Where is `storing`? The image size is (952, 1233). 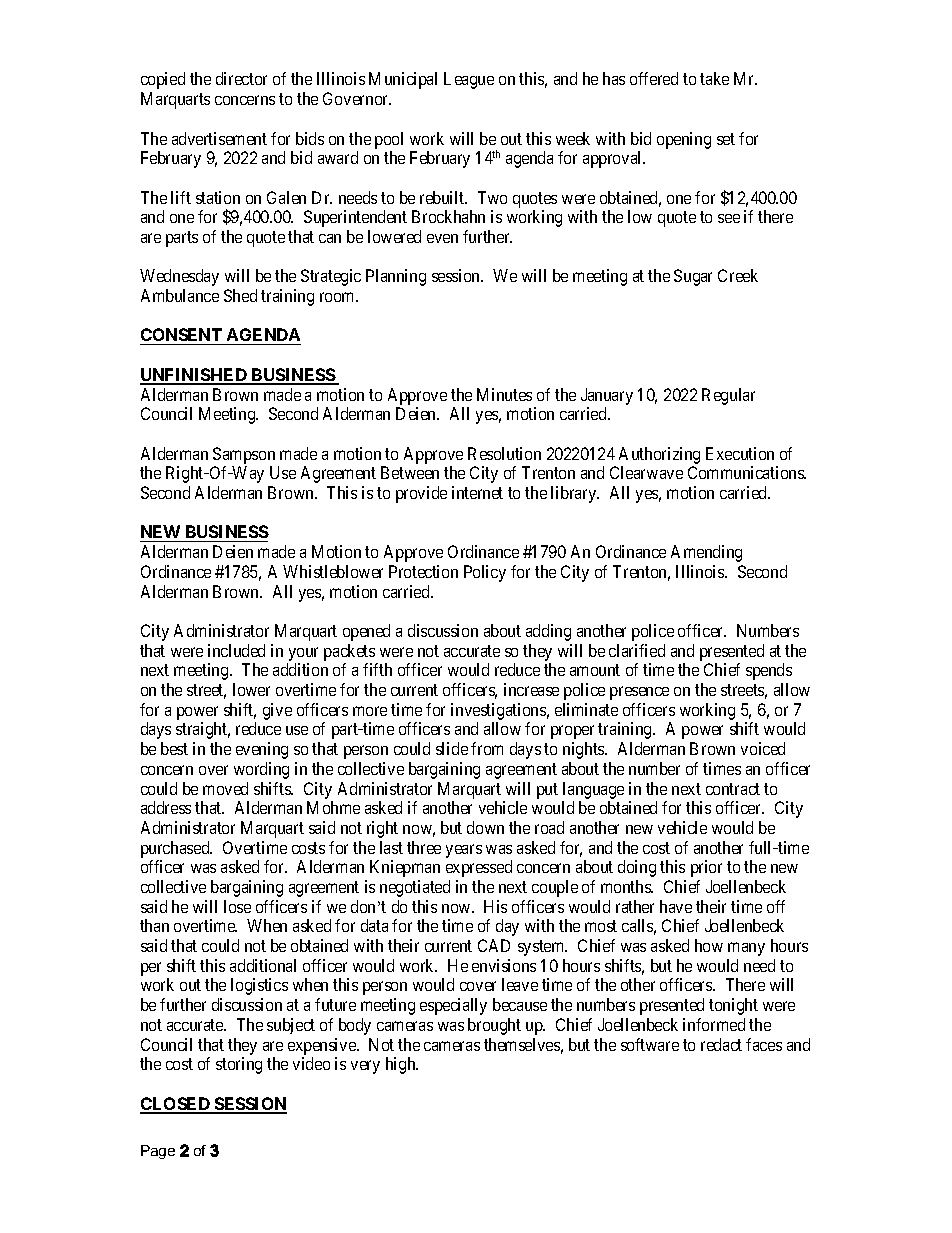 storing is located at coordinates (239, 1065).
